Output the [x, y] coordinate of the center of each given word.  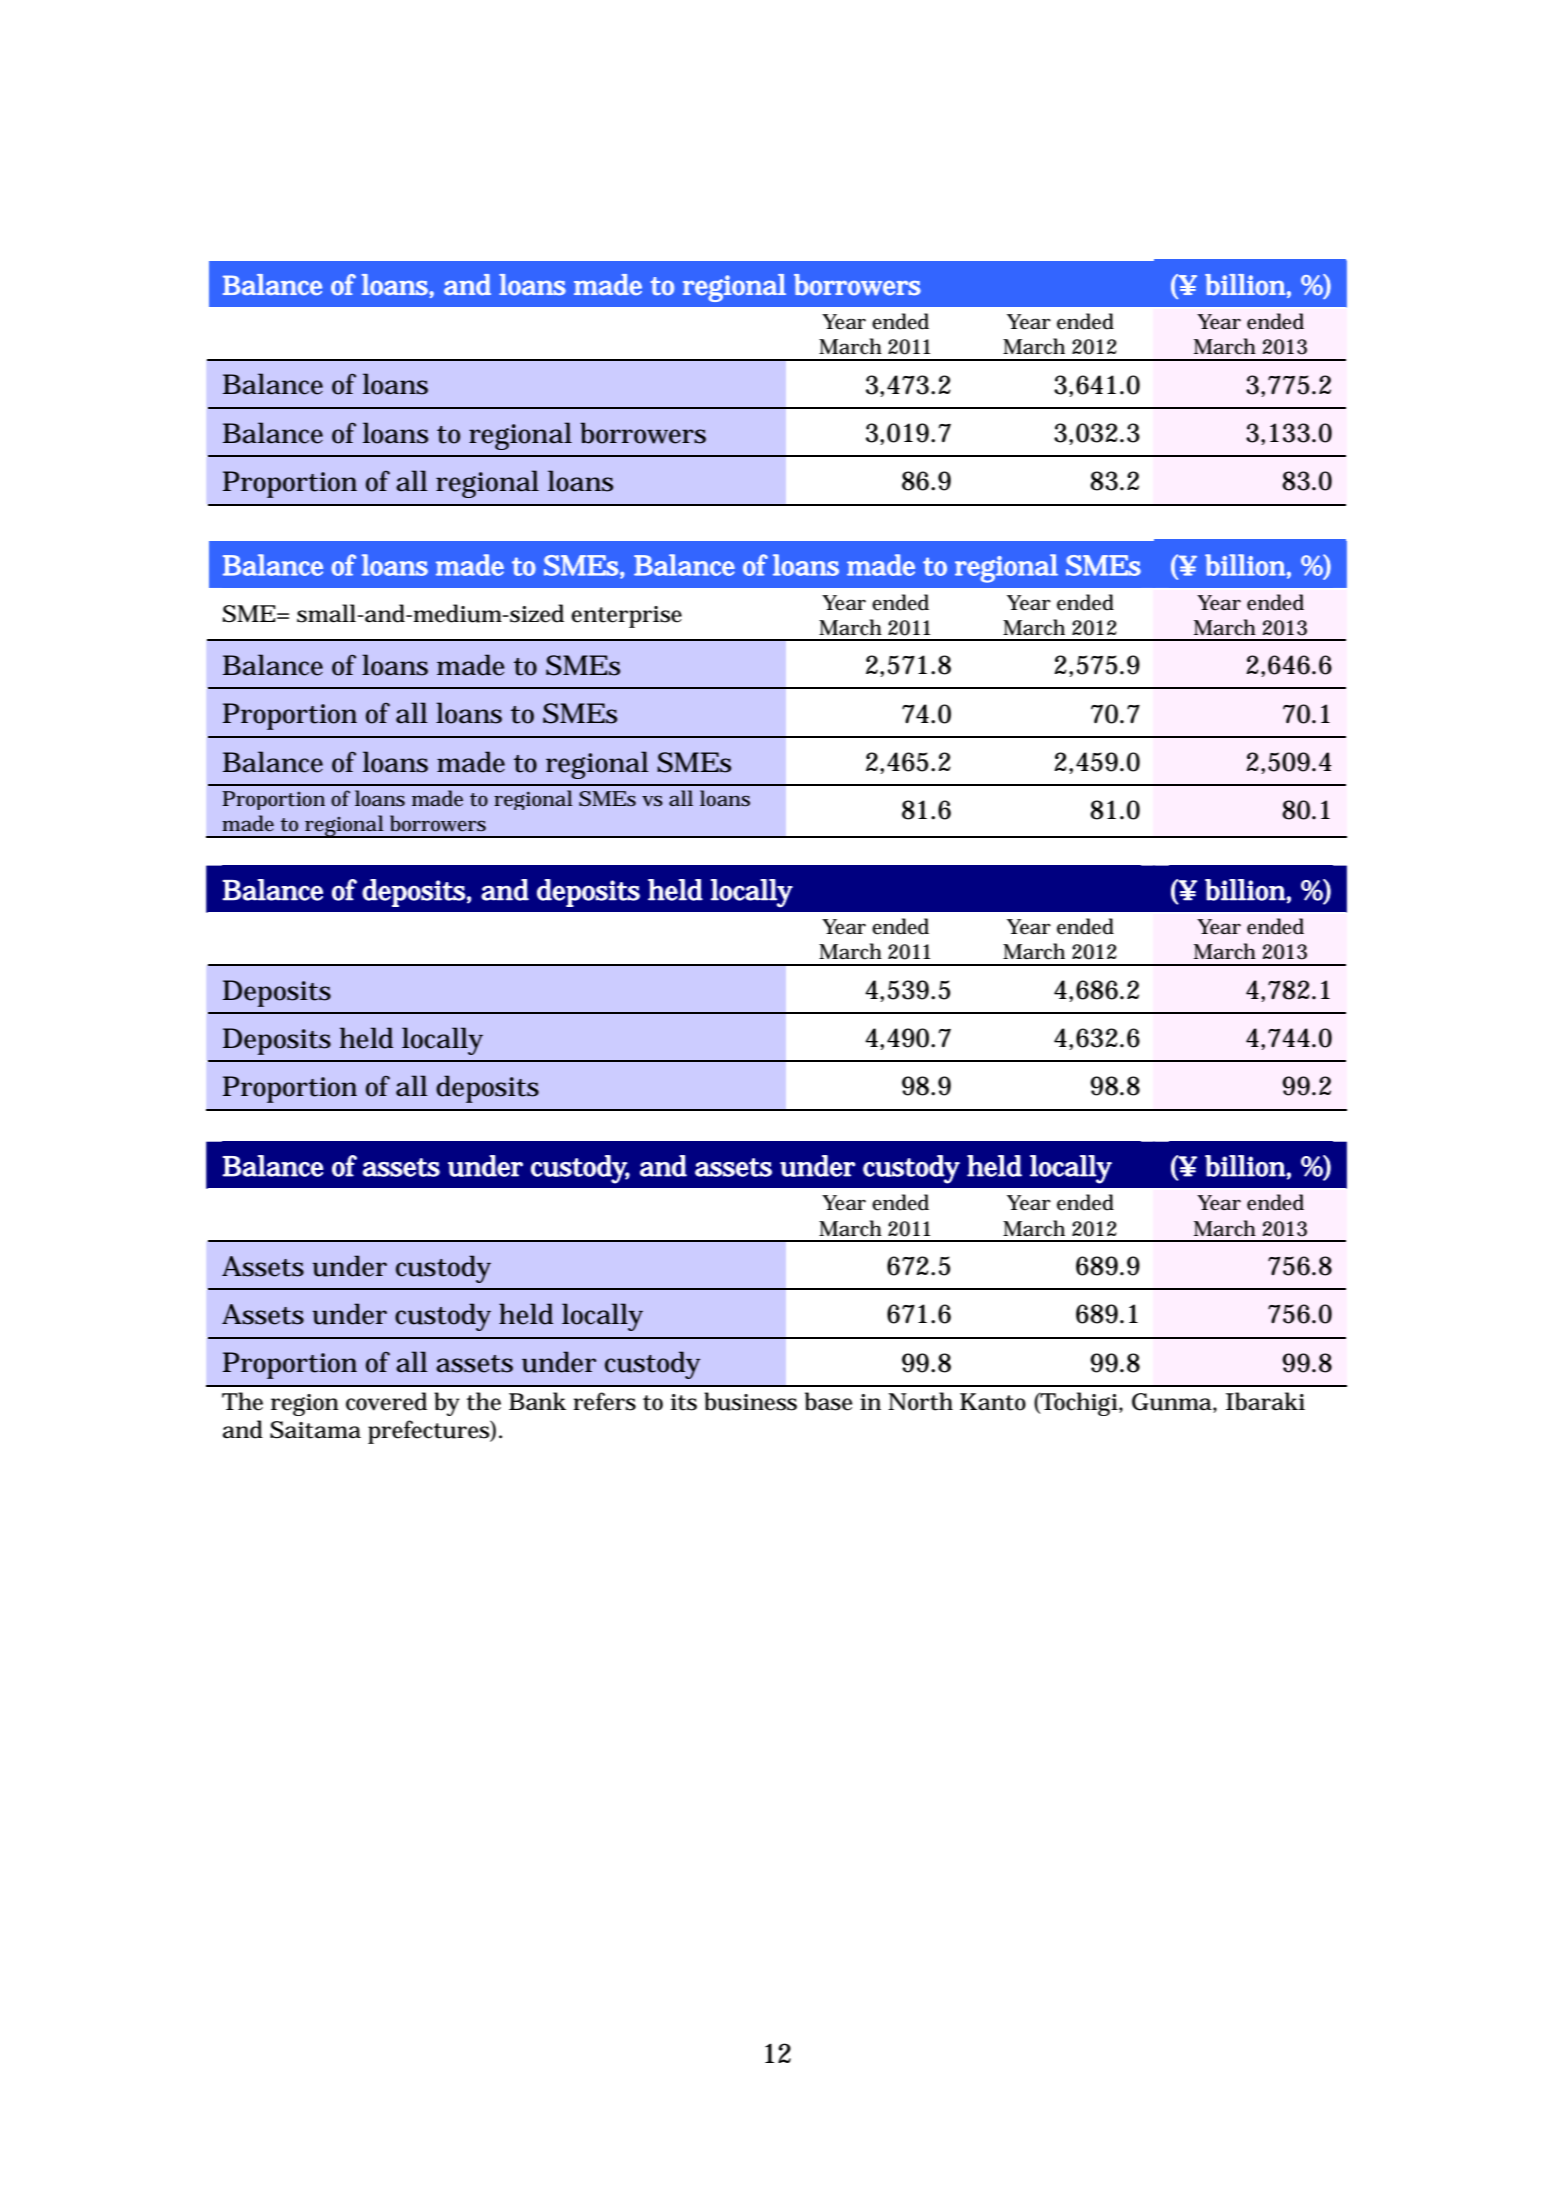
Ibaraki [1265, 1401]
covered [386, 1401]
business [750, 1401]
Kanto [993, 1402]
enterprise [626, 617]
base [828, 1401]
